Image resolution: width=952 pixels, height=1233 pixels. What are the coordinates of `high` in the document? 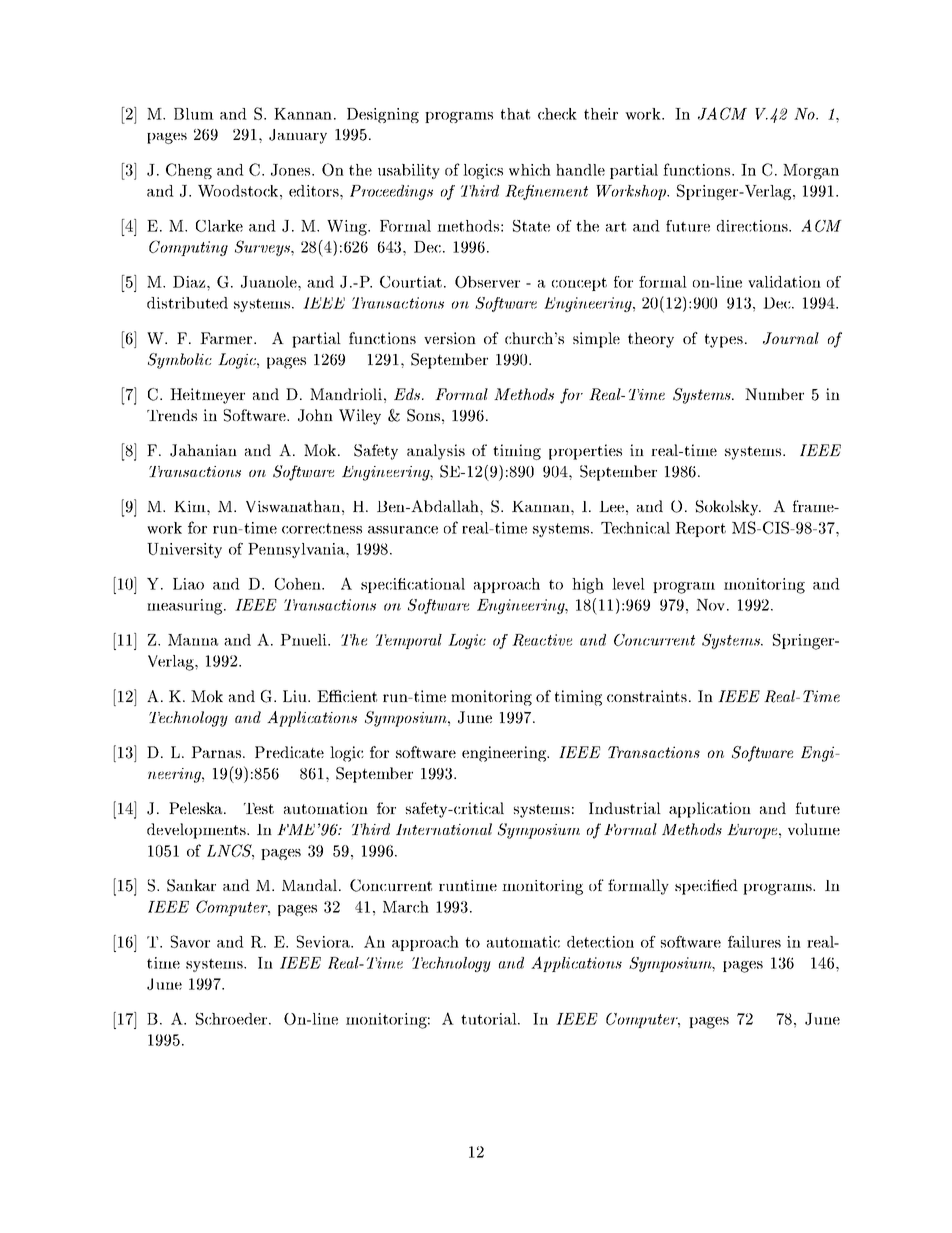 It's located at (588, 586).
